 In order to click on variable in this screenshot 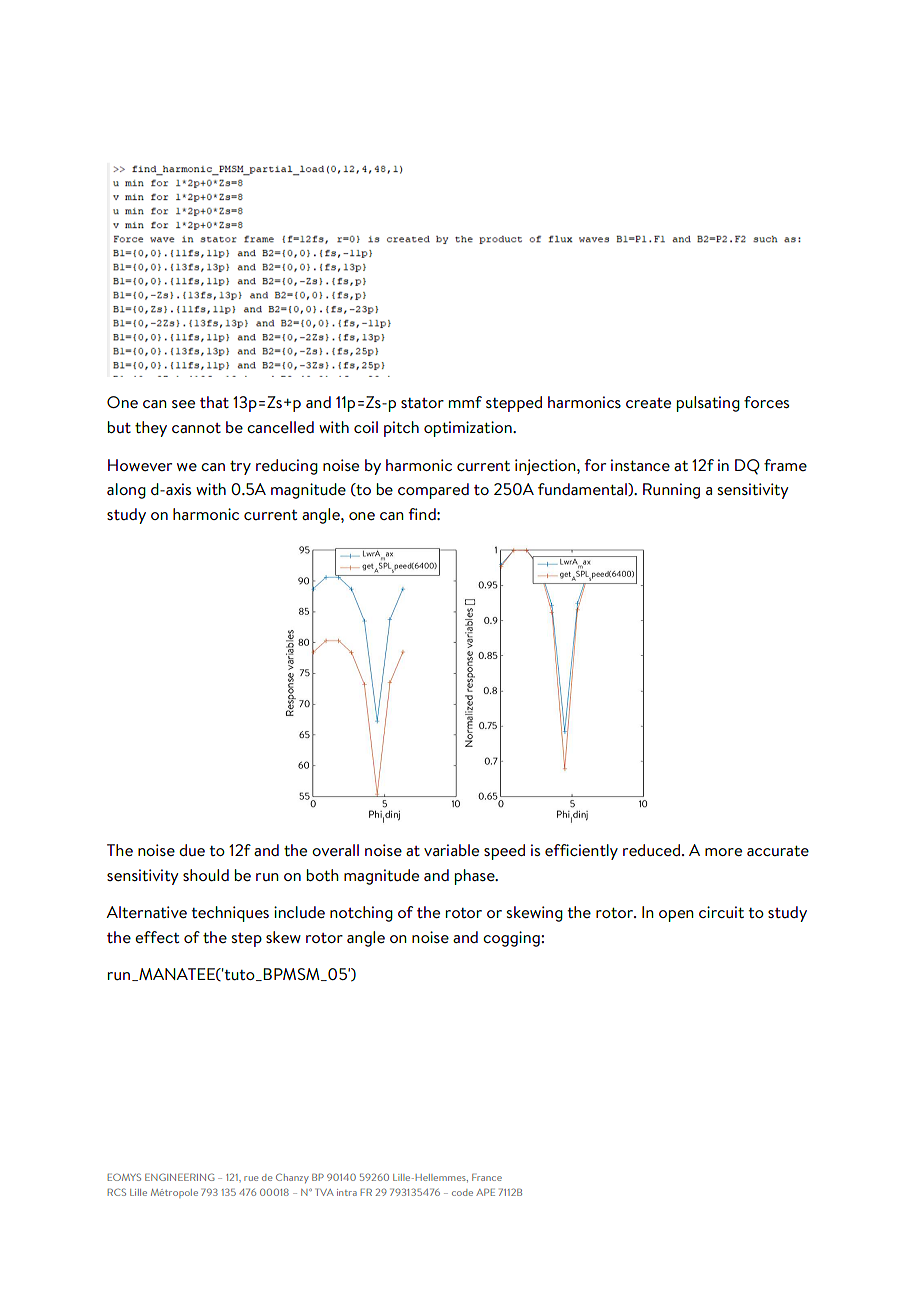, I will do `click(451, 850)`.
